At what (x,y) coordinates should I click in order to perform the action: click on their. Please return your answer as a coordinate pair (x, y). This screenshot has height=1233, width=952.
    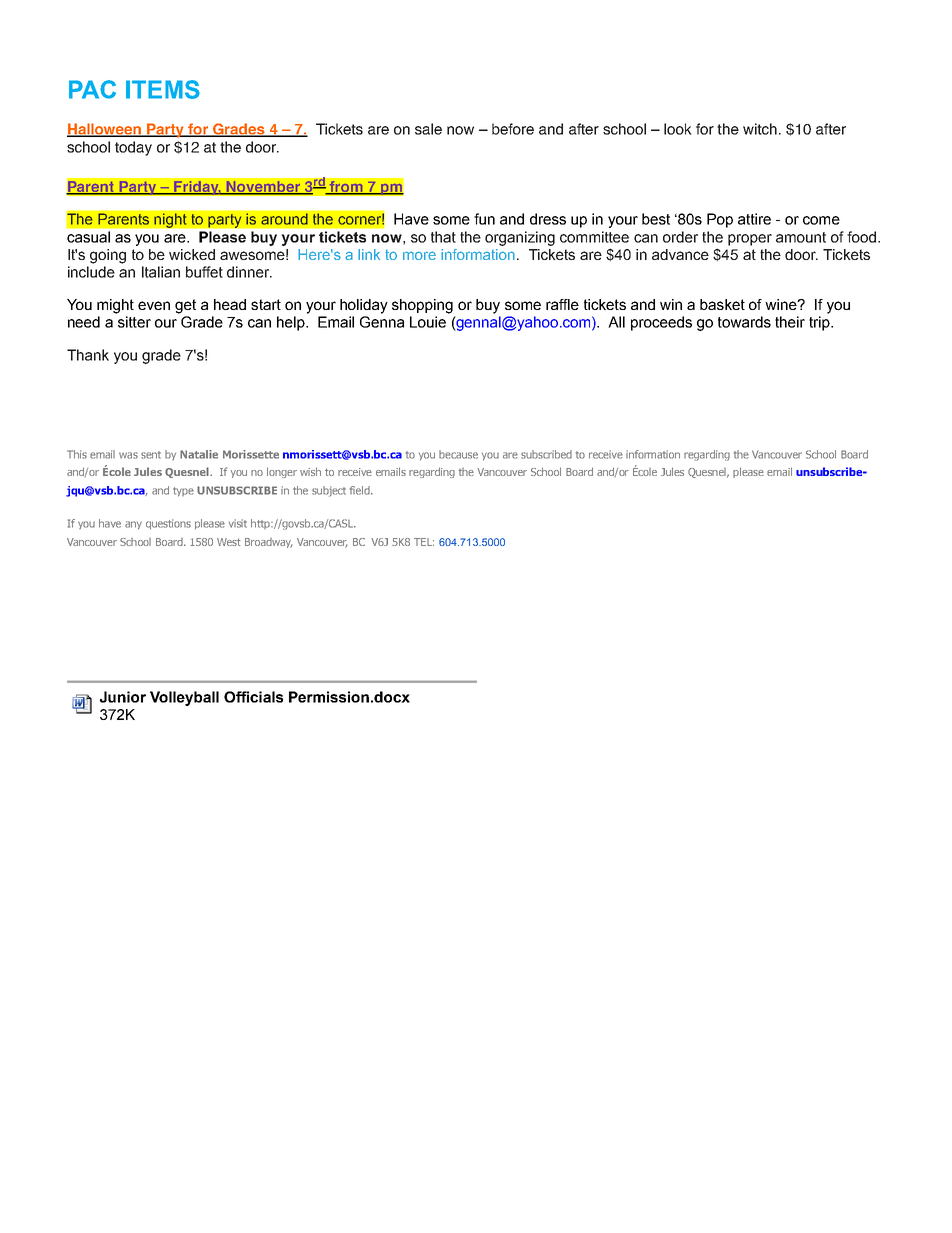
    Looking at the image, I should click on (790, 322).
